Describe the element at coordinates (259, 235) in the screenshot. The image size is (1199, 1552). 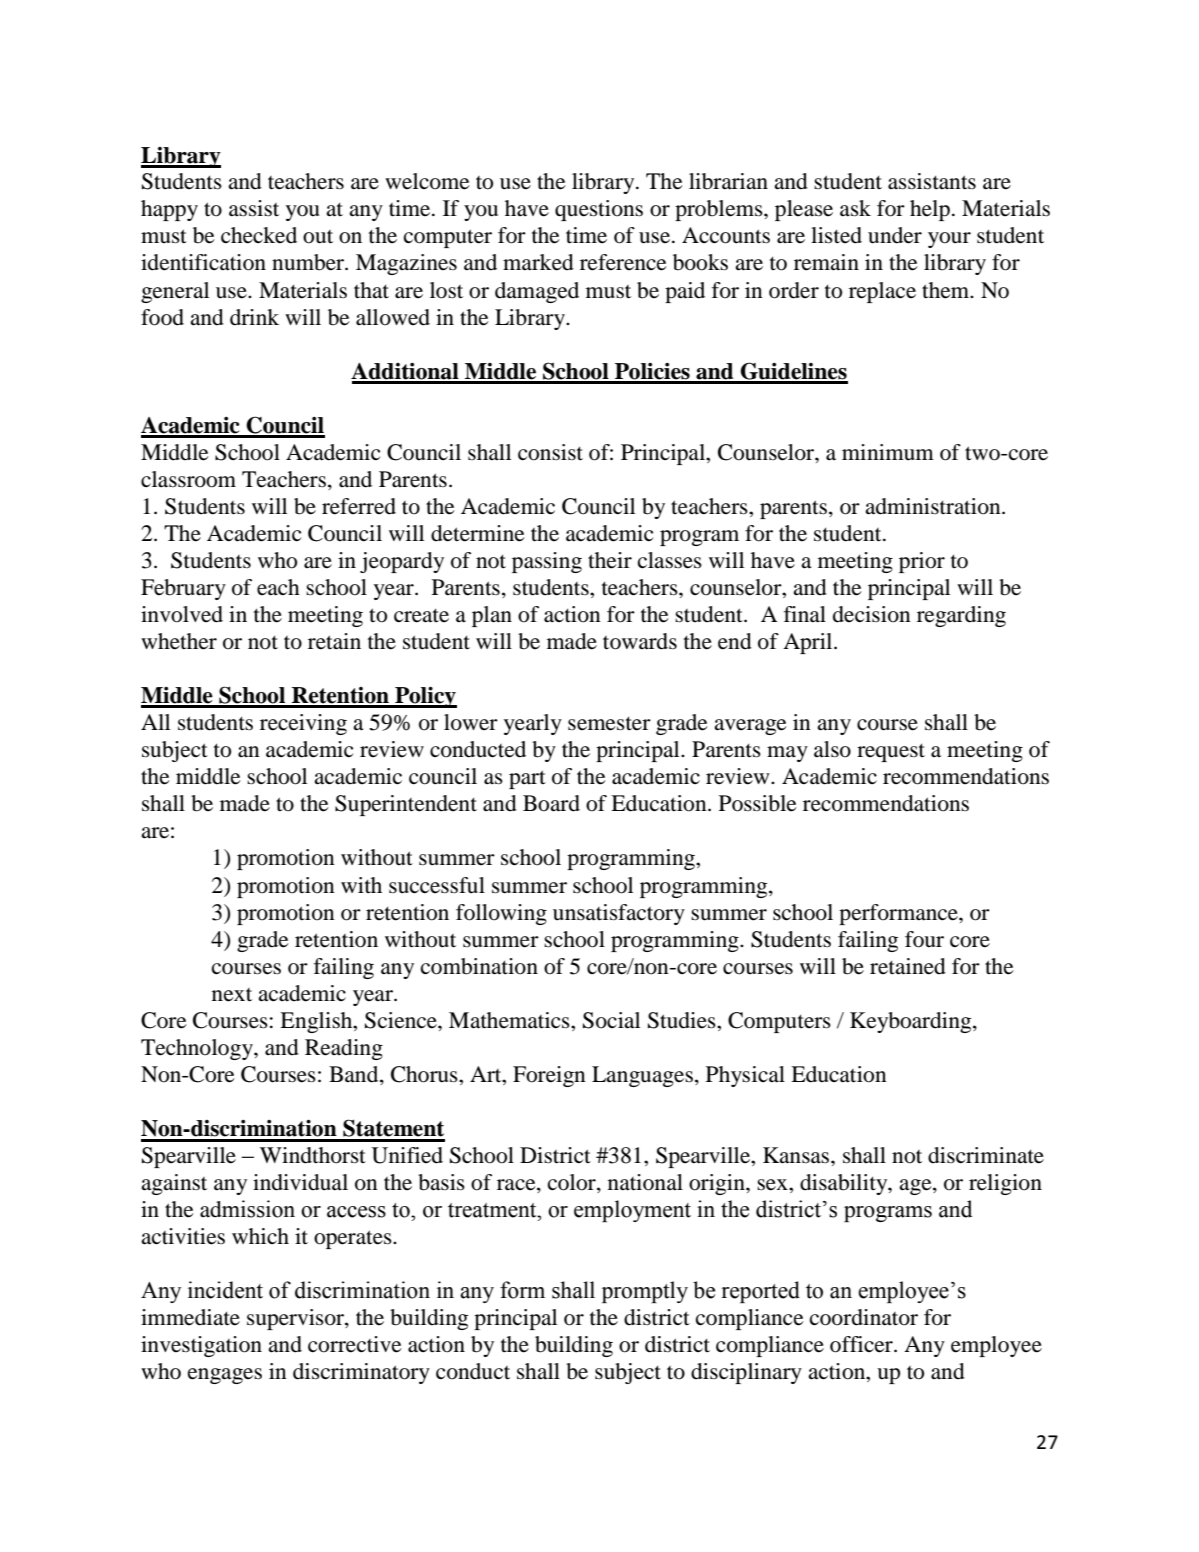
I see `checked` at that location.
